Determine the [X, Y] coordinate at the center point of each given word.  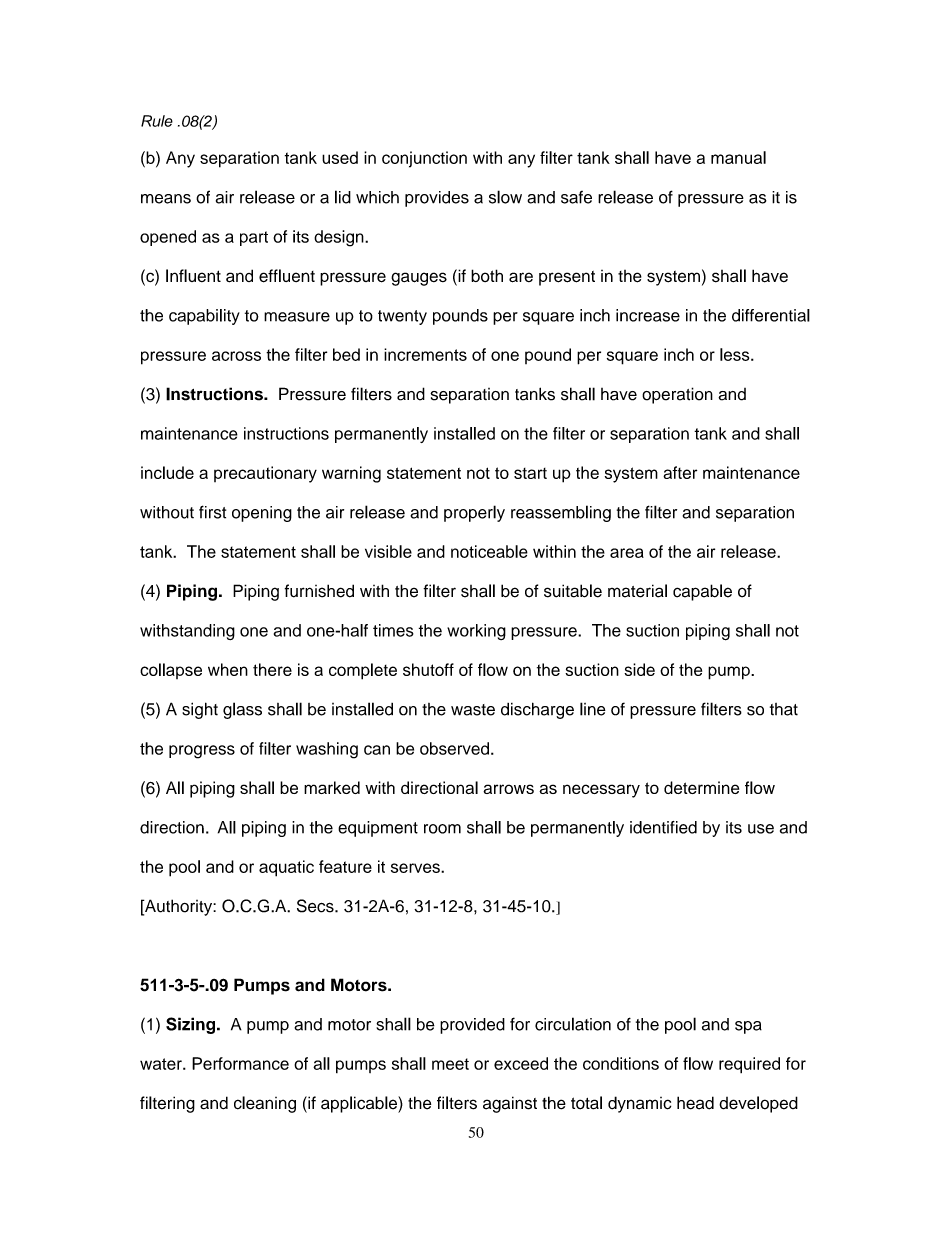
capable [702, 592]
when [228, 669]
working [476, 632]
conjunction [424, 159]
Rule [157, 121]
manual [738, 157]
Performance [240, 1063]
